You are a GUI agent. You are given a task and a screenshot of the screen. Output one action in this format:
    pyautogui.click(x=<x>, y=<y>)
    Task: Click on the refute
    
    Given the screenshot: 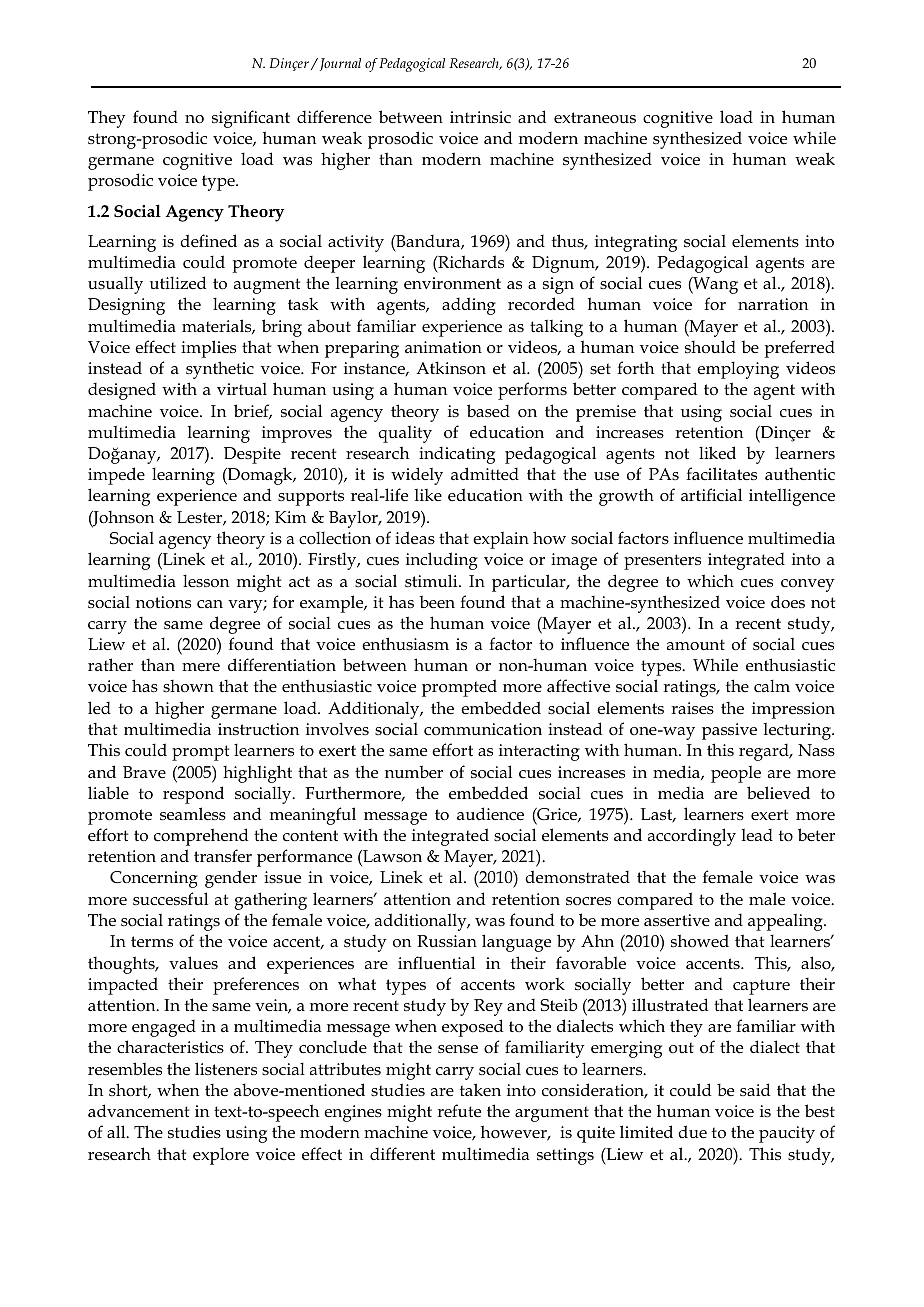 What is the action you would take?
    pyautogui.click(x=459, y=1111)
